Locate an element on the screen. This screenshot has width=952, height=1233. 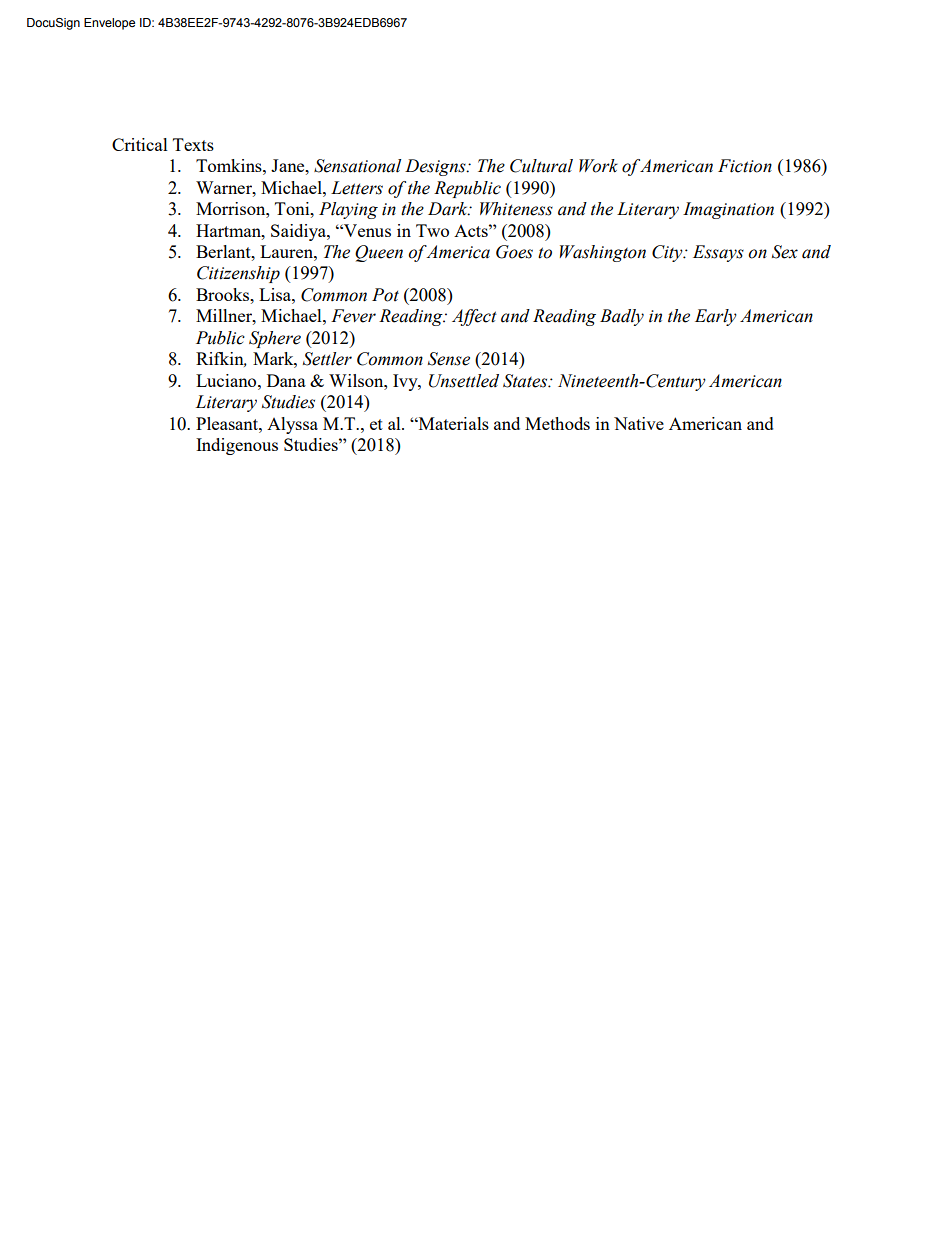
Early is located at coordinates (716, 317).
